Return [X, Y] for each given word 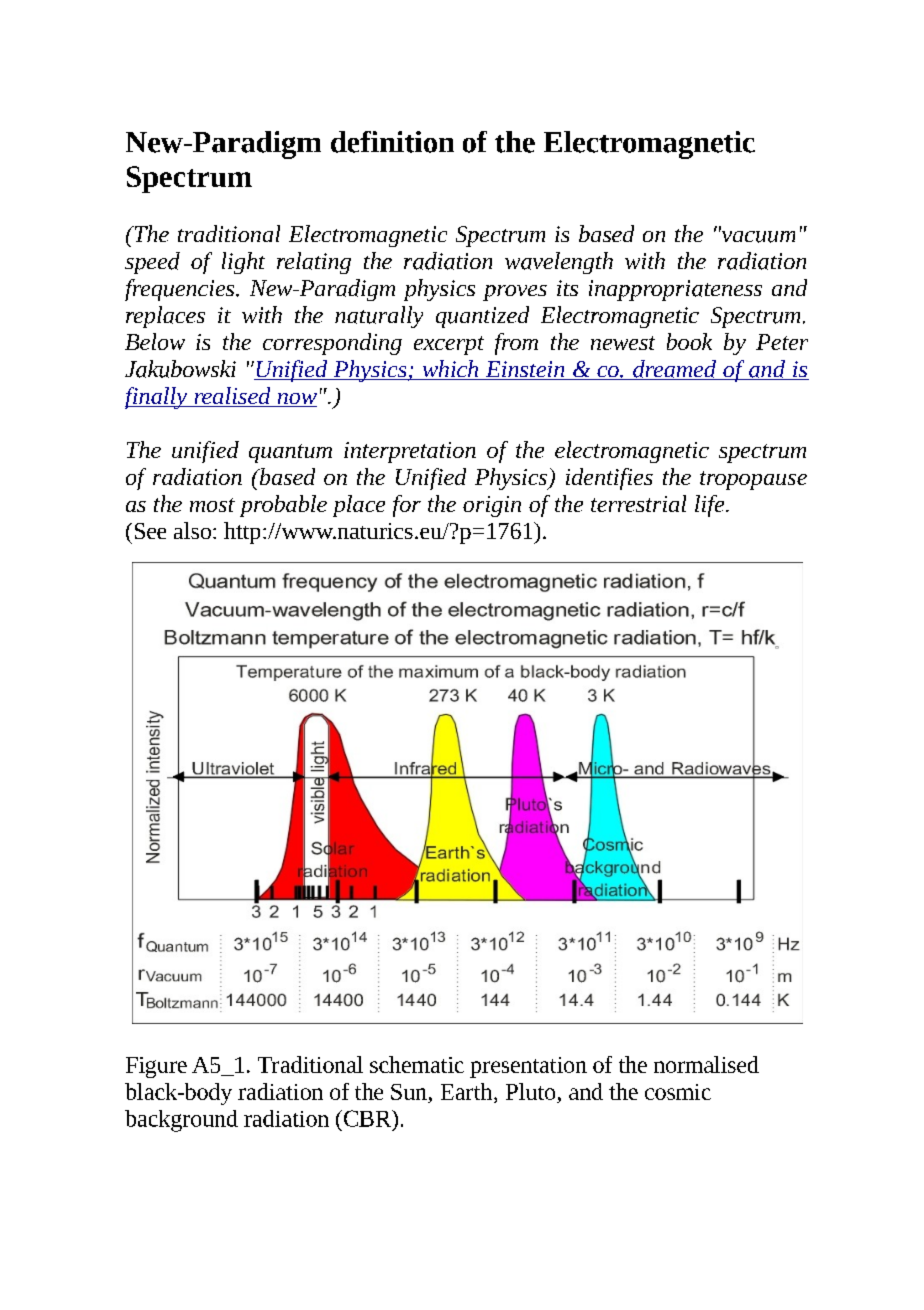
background [181, 1121]
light [243, 263]
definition [392, 142]
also [192, 530]
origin [492, 506]
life [711, 506]
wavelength [559, 263]
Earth [468, 1091]
